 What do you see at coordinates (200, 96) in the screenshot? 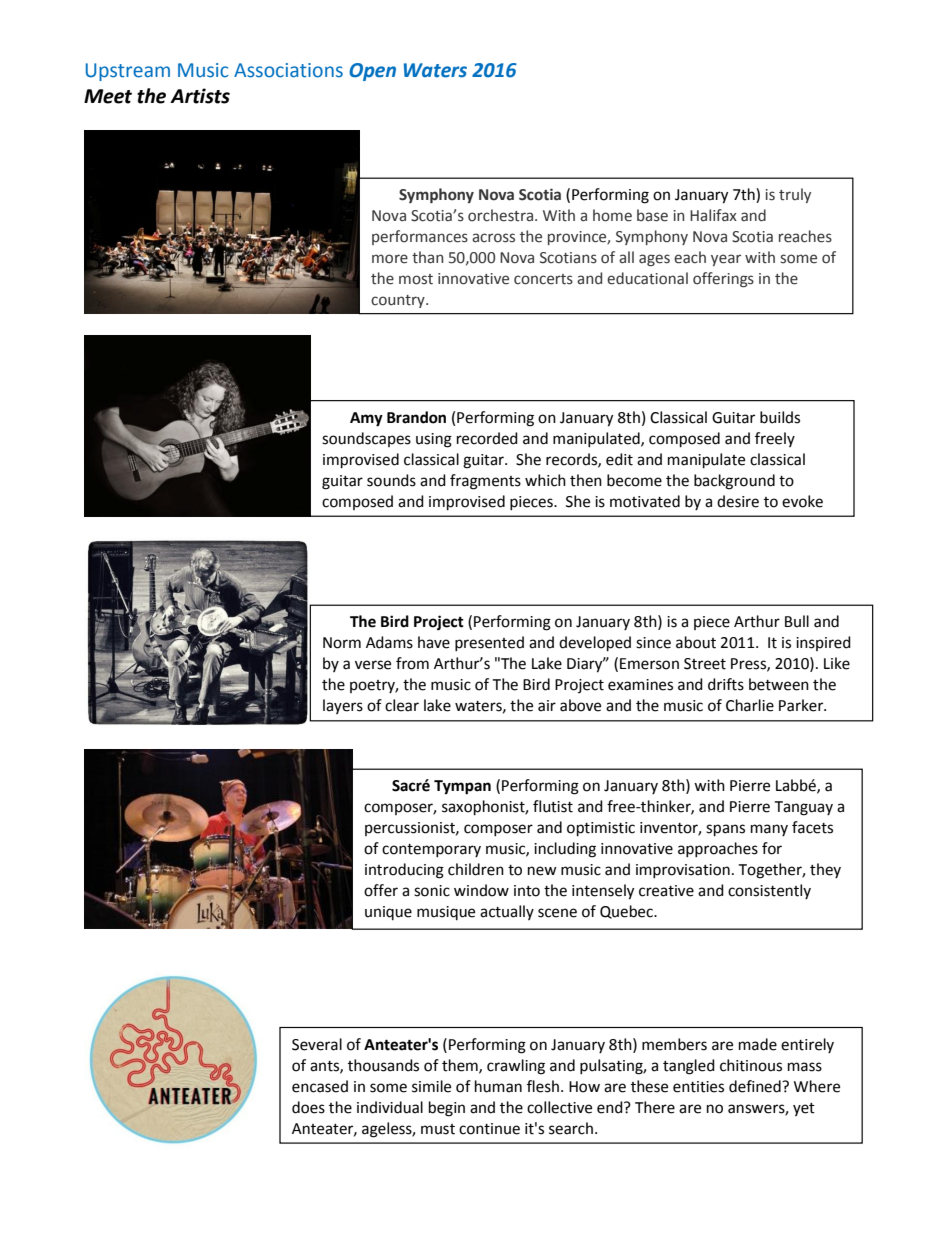
I see `Artists` at bounding box center [200, 96].
